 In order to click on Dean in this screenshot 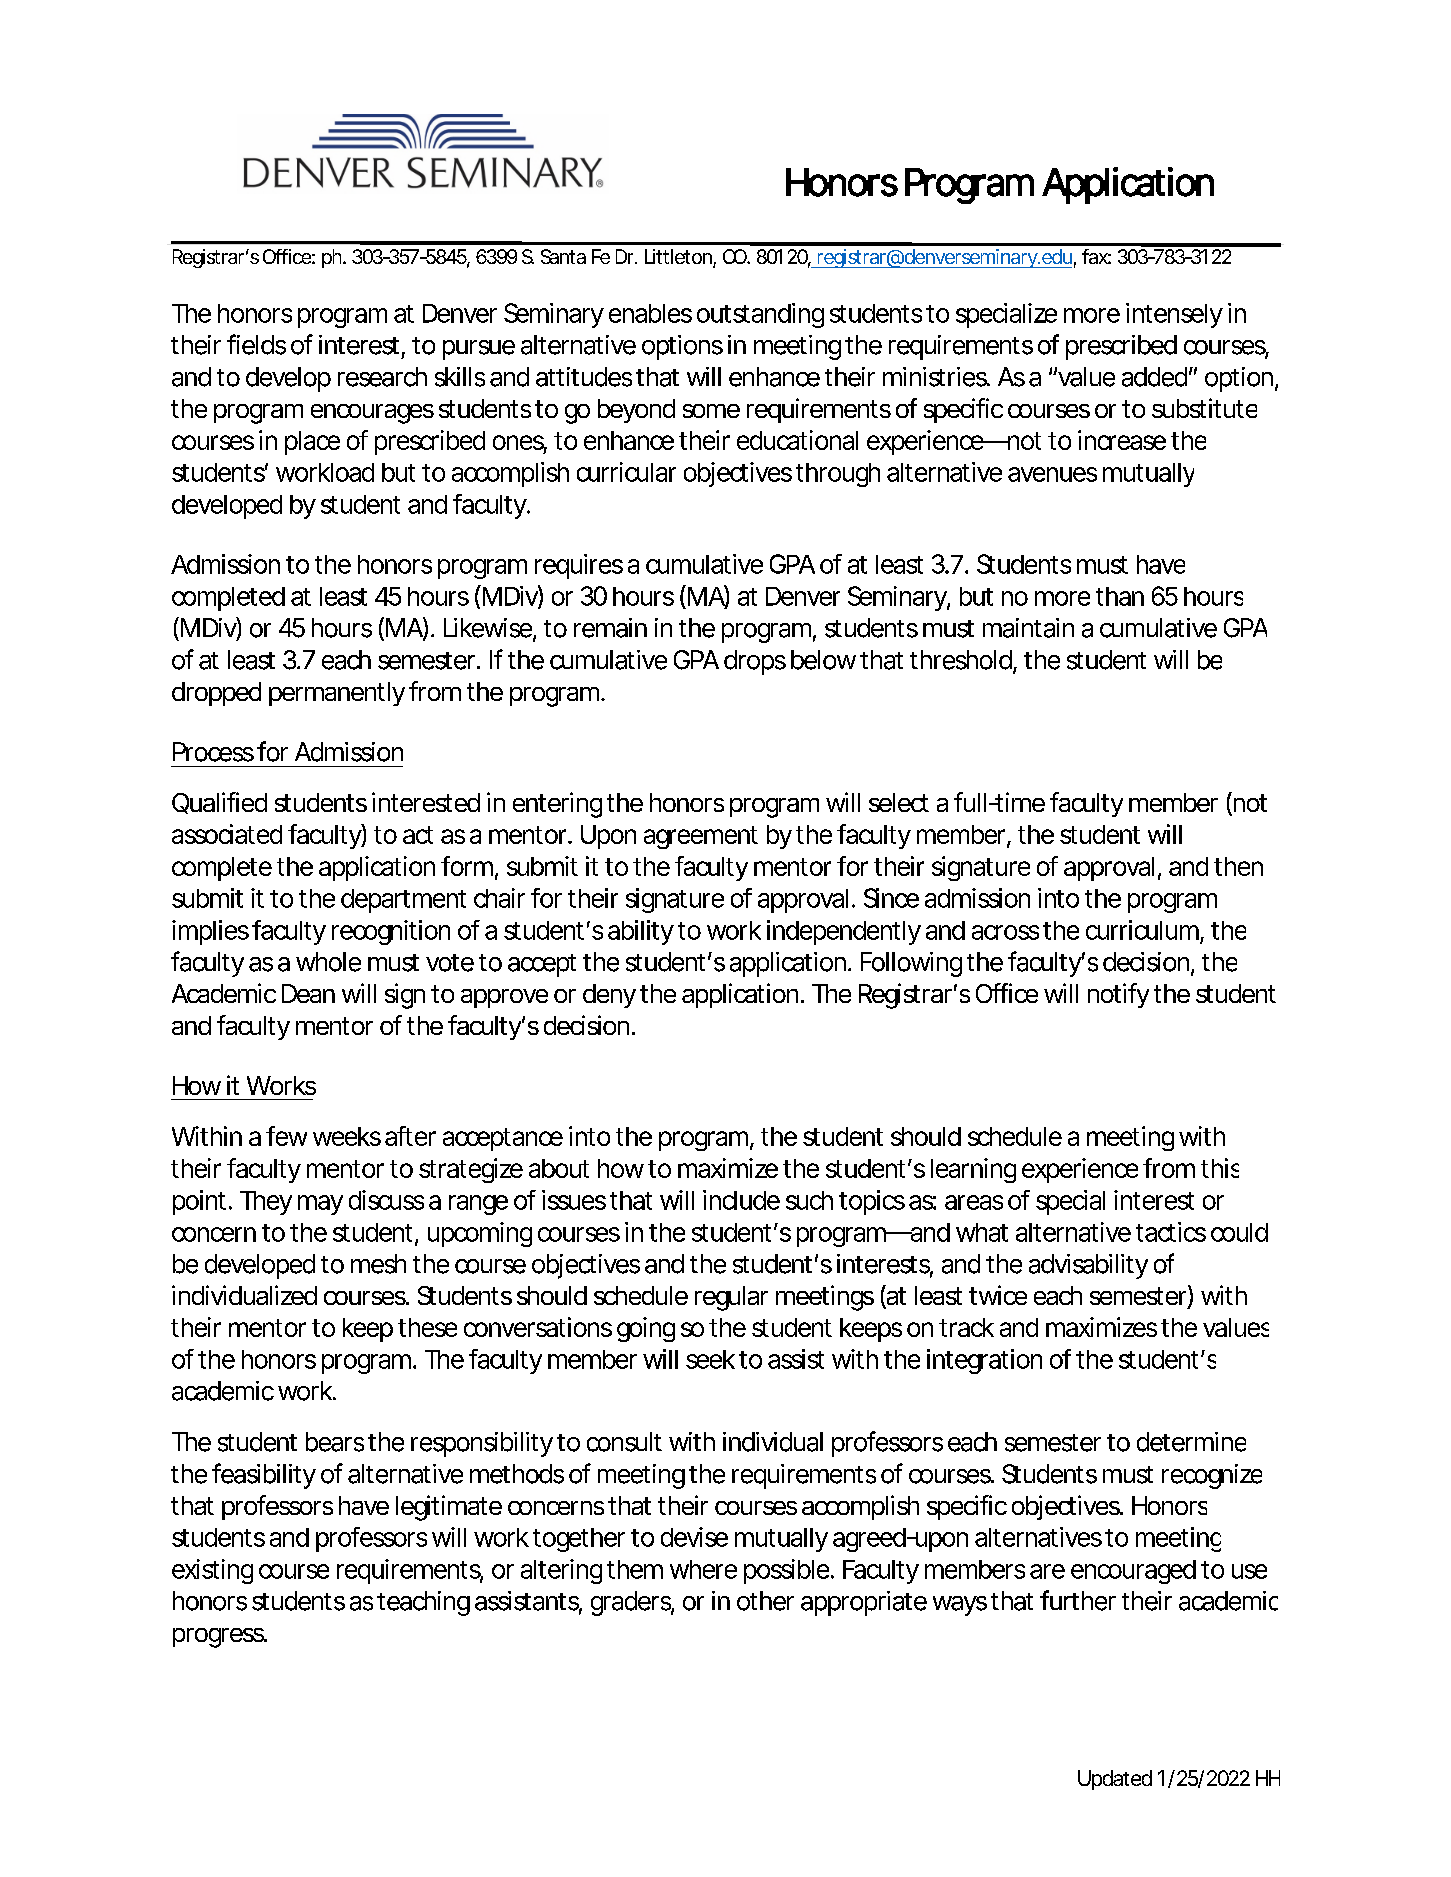, I will do `click(308, 993)`.
